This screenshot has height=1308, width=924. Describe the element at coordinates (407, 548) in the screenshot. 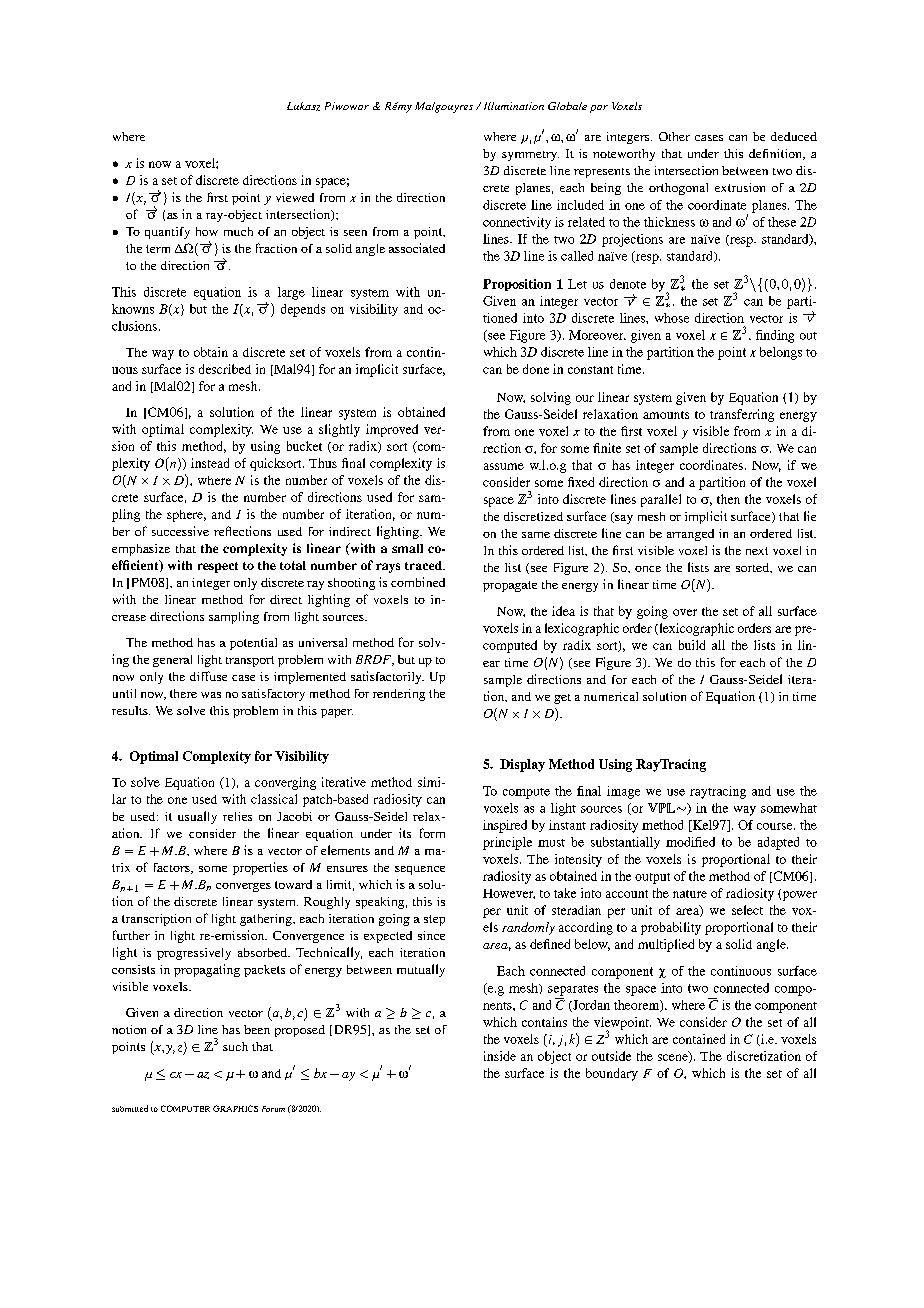

I see `small` at that location.
